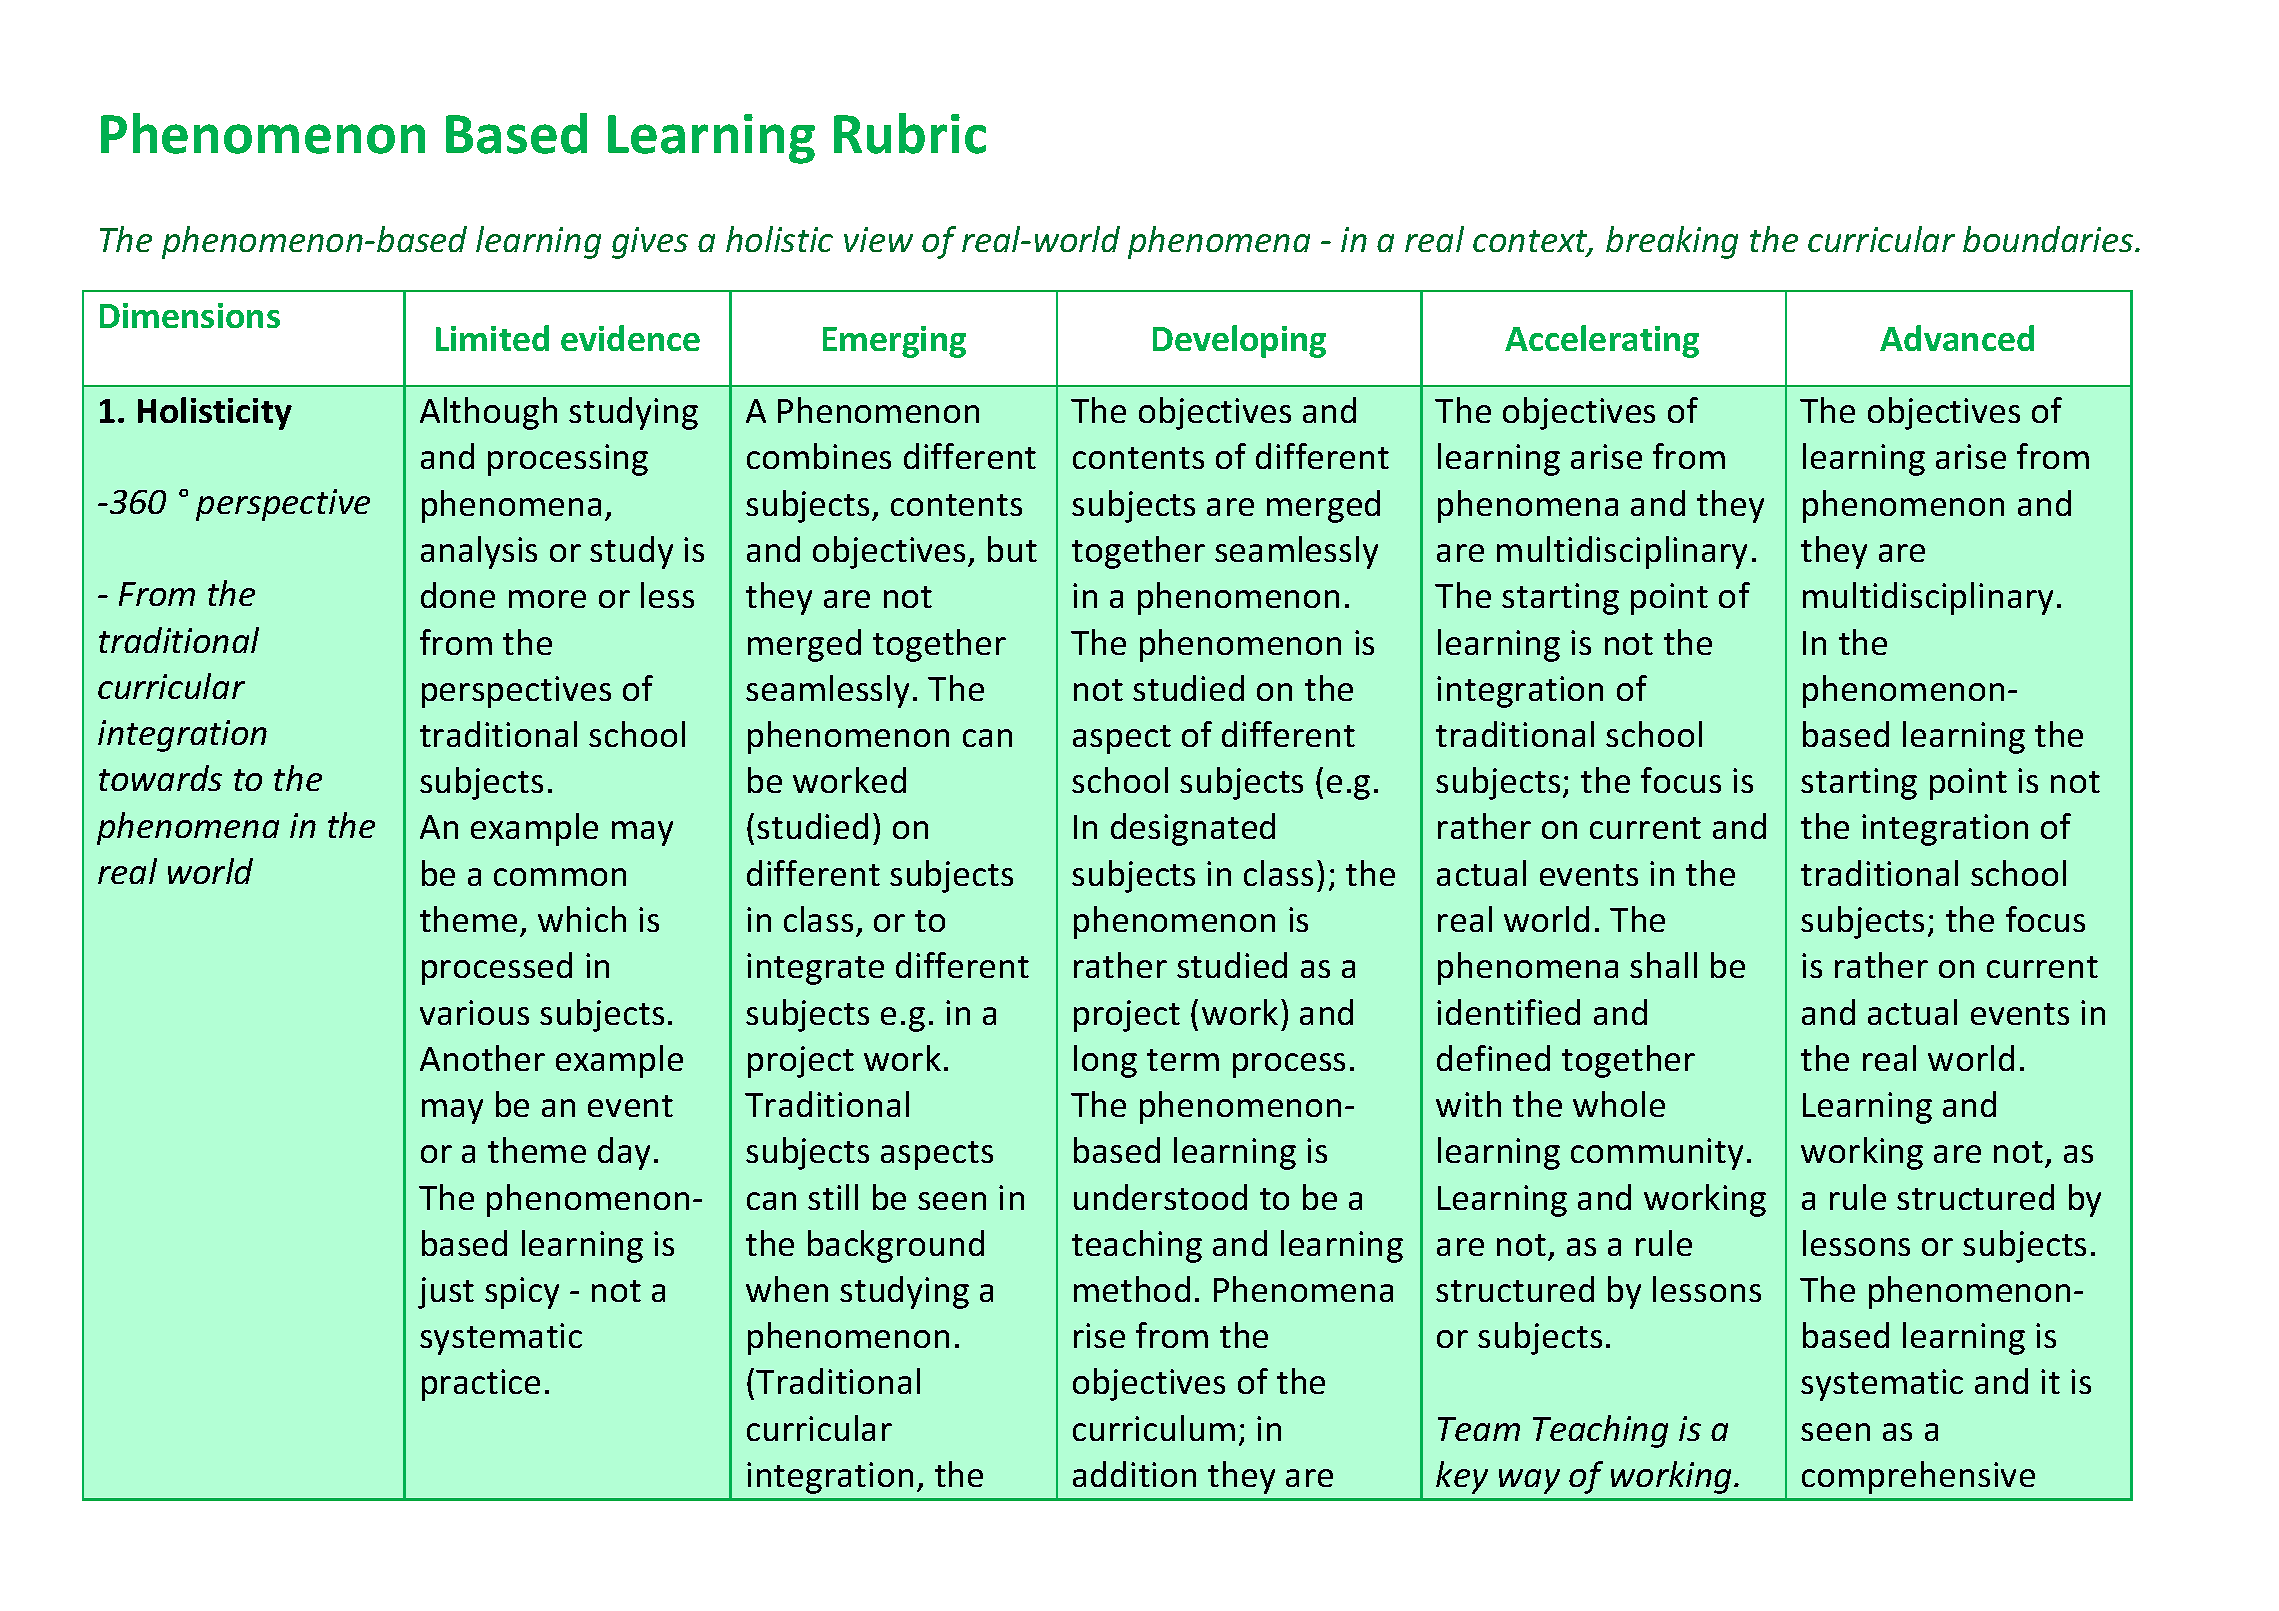 The image size is (2279, 1611). I want to click on shall, so click(1663, 965).
